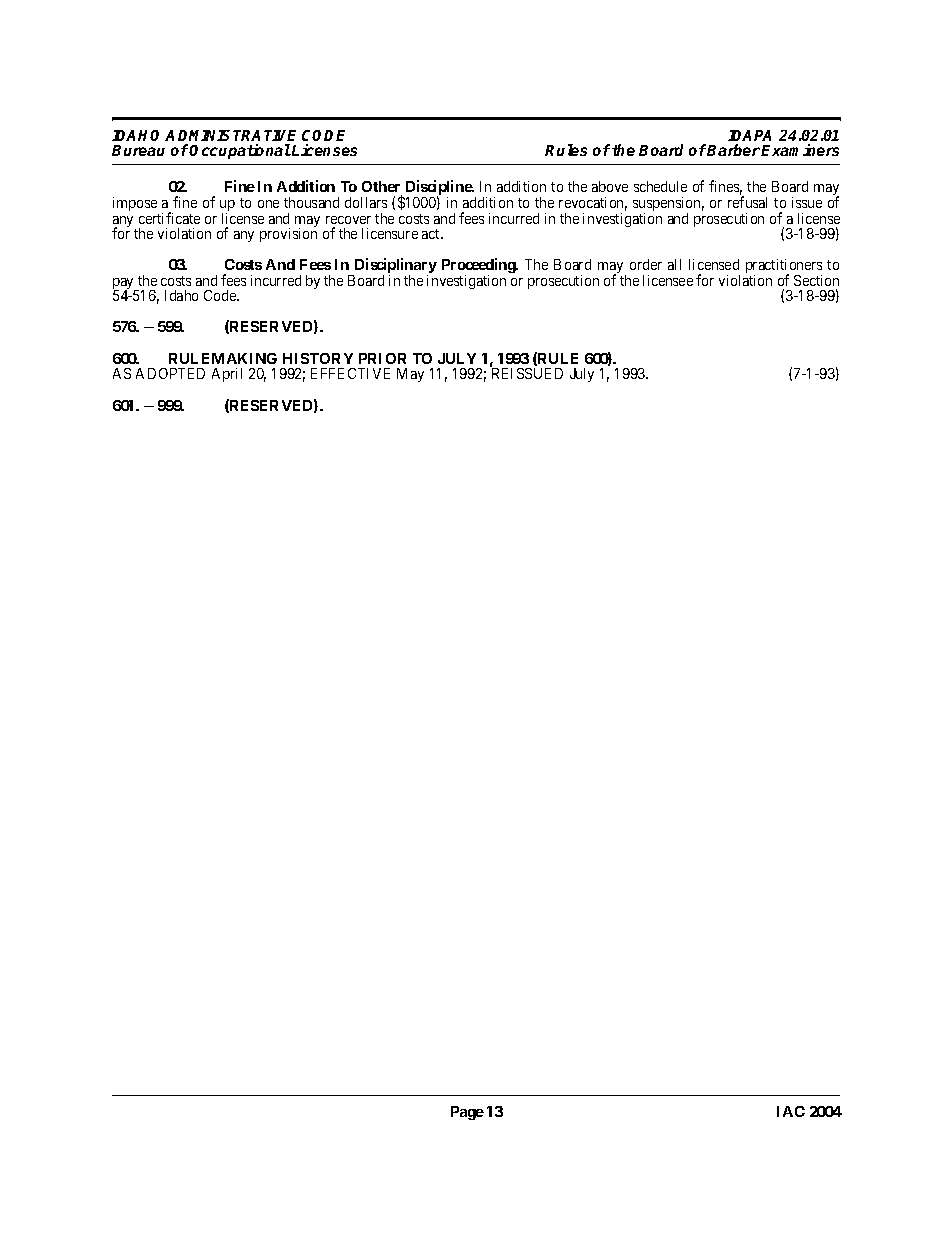  What do you see at coordinates (350, 373) in the screenshot?
I see `EFFECTIVE` at bounding box center [350, 373].
